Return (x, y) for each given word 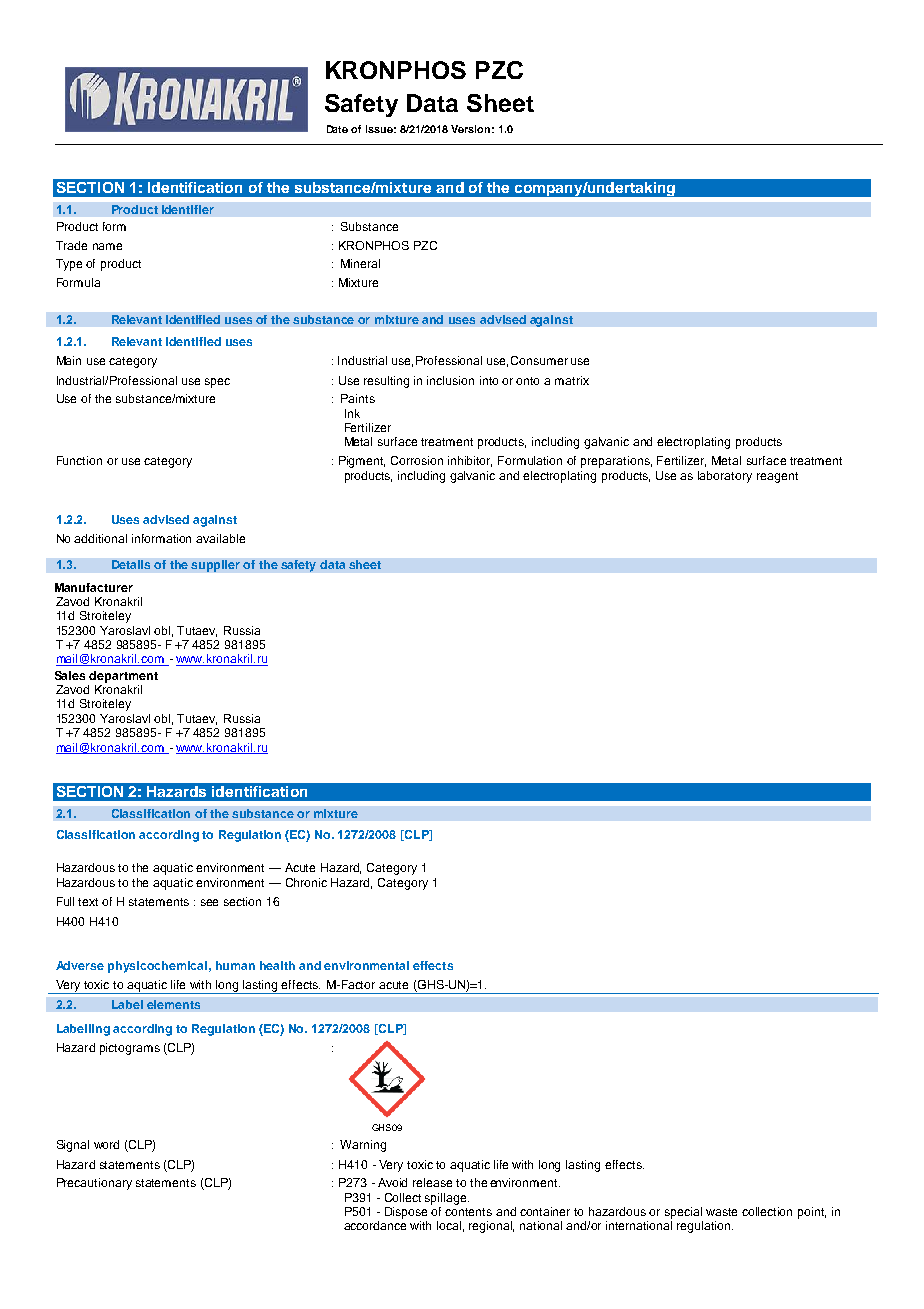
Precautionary (94, 1184)
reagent (777, 477)
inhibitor (470, 461)
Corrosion (417, 460)
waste (721, 1212)
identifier (188, 209)
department (123, 677)
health (277, 965)
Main (69, 360)
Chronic (306, 882)
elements (173, 1004)
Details (131, 564)
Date (337, 129)
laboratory (725, 477)
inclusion (450, 380)
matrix (572, 380)
